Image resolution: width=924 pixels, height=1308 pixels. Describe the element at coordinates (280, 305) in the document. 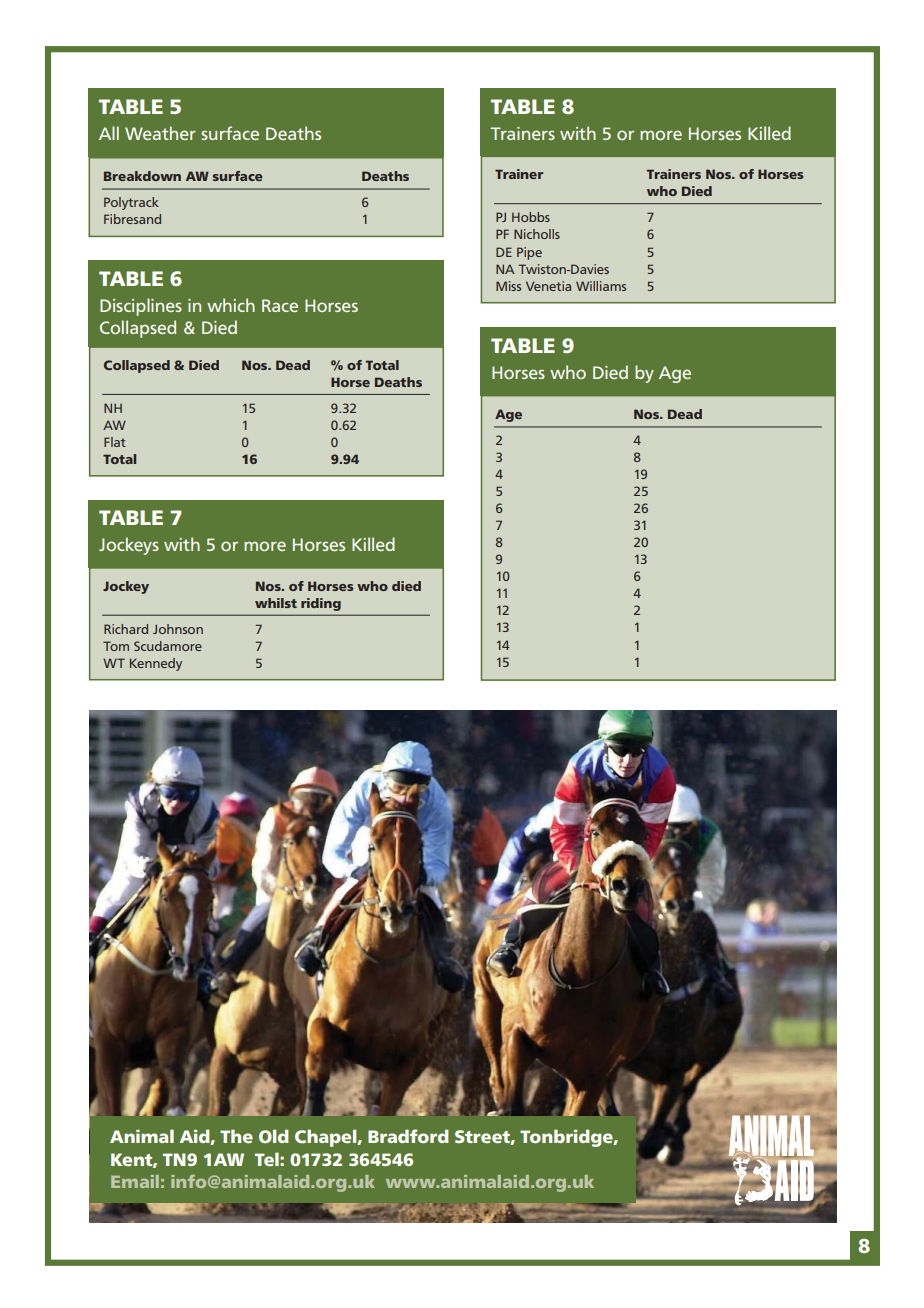

I see `Race` at that location.
